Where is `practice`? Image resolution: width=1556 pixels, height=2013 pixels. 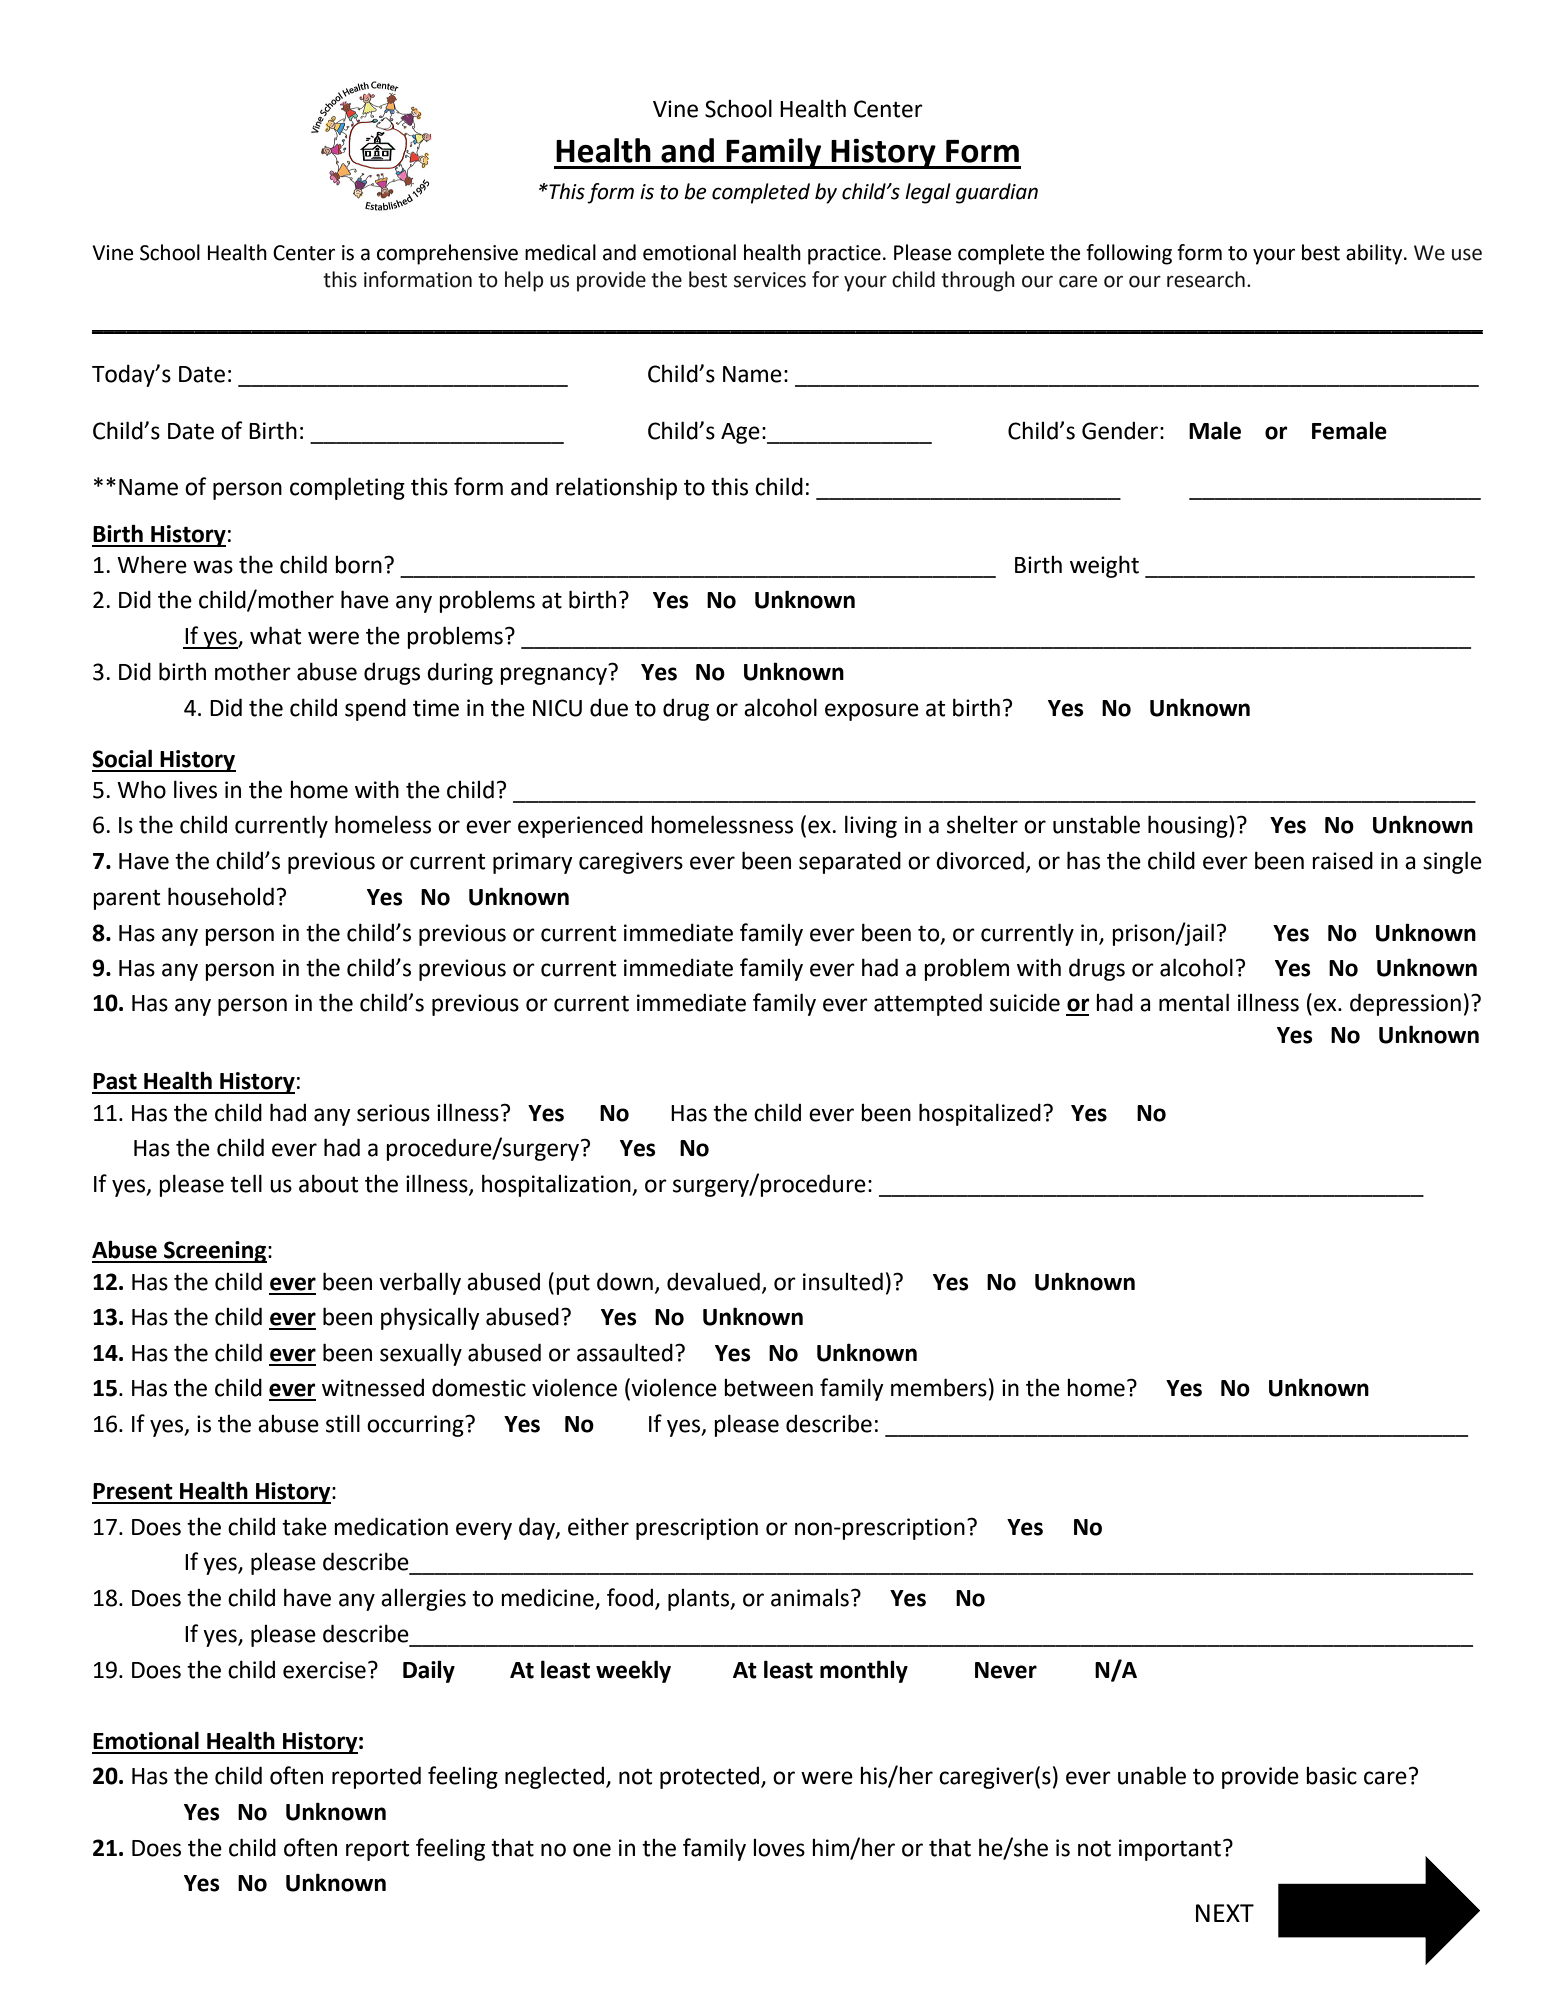
practice is located at coordinates (844, 255).
